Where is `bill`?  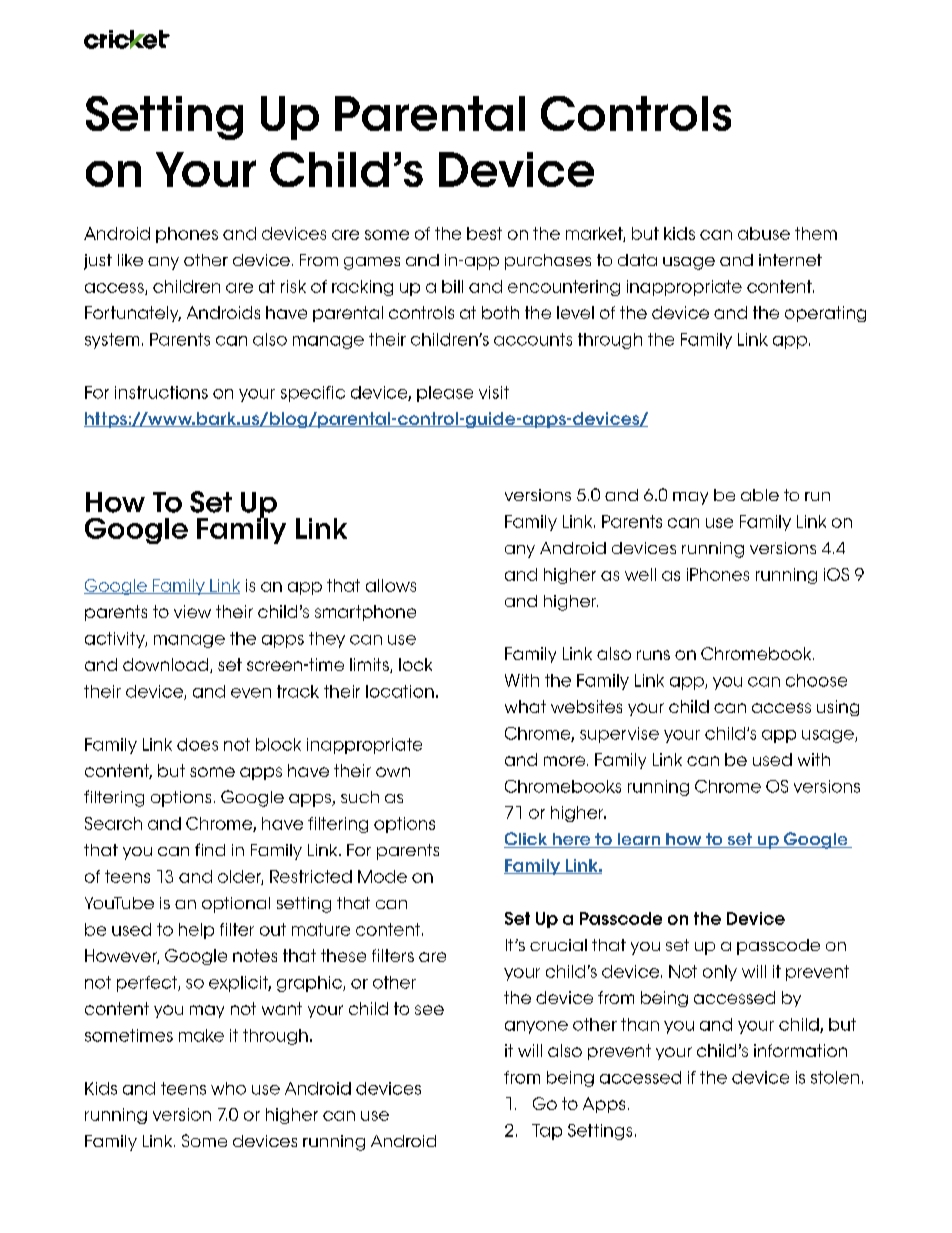 bill is located at coordinates (452, 286).
